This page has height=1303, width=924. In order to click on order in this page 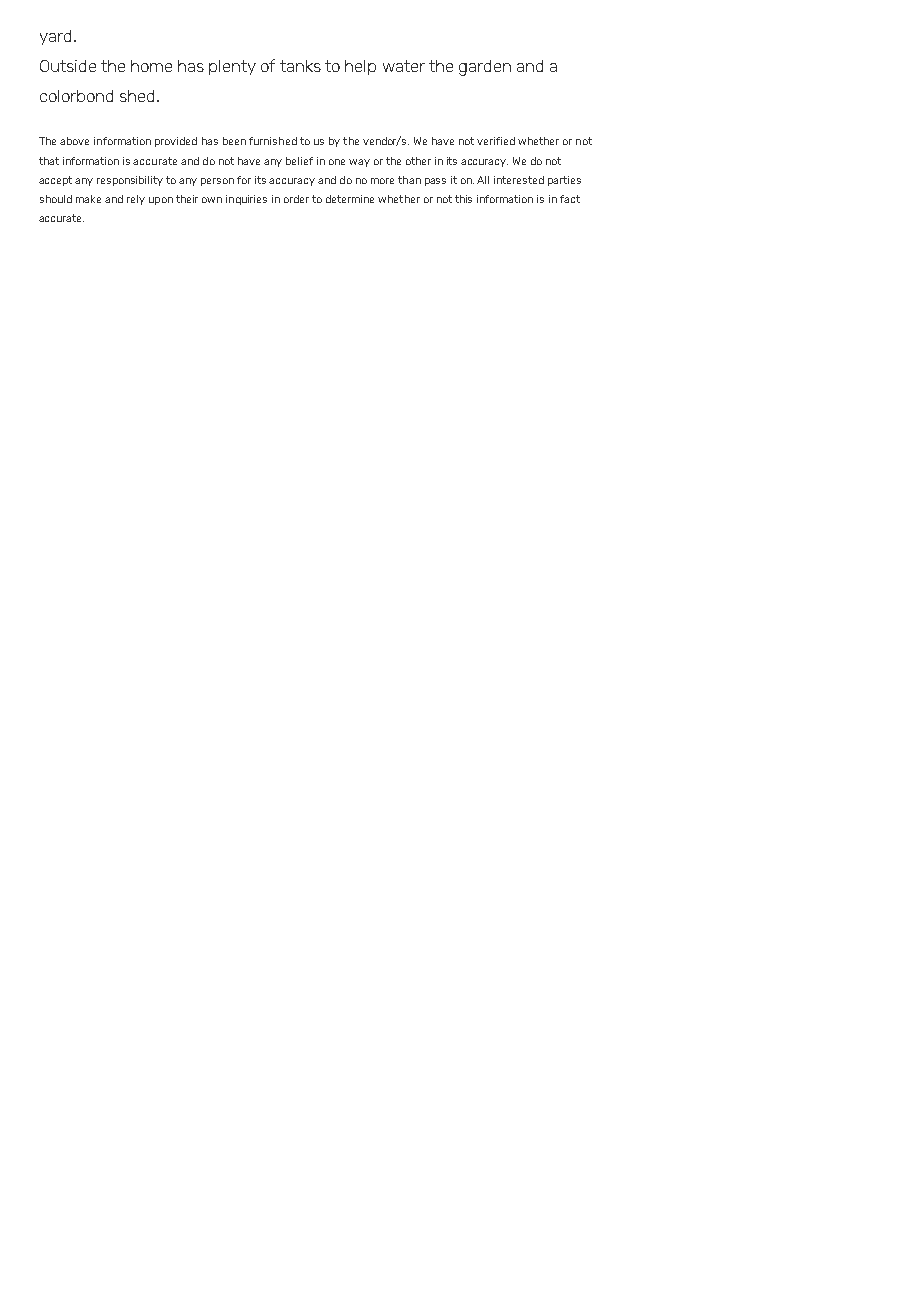, I will do `click(296, 199)`.
